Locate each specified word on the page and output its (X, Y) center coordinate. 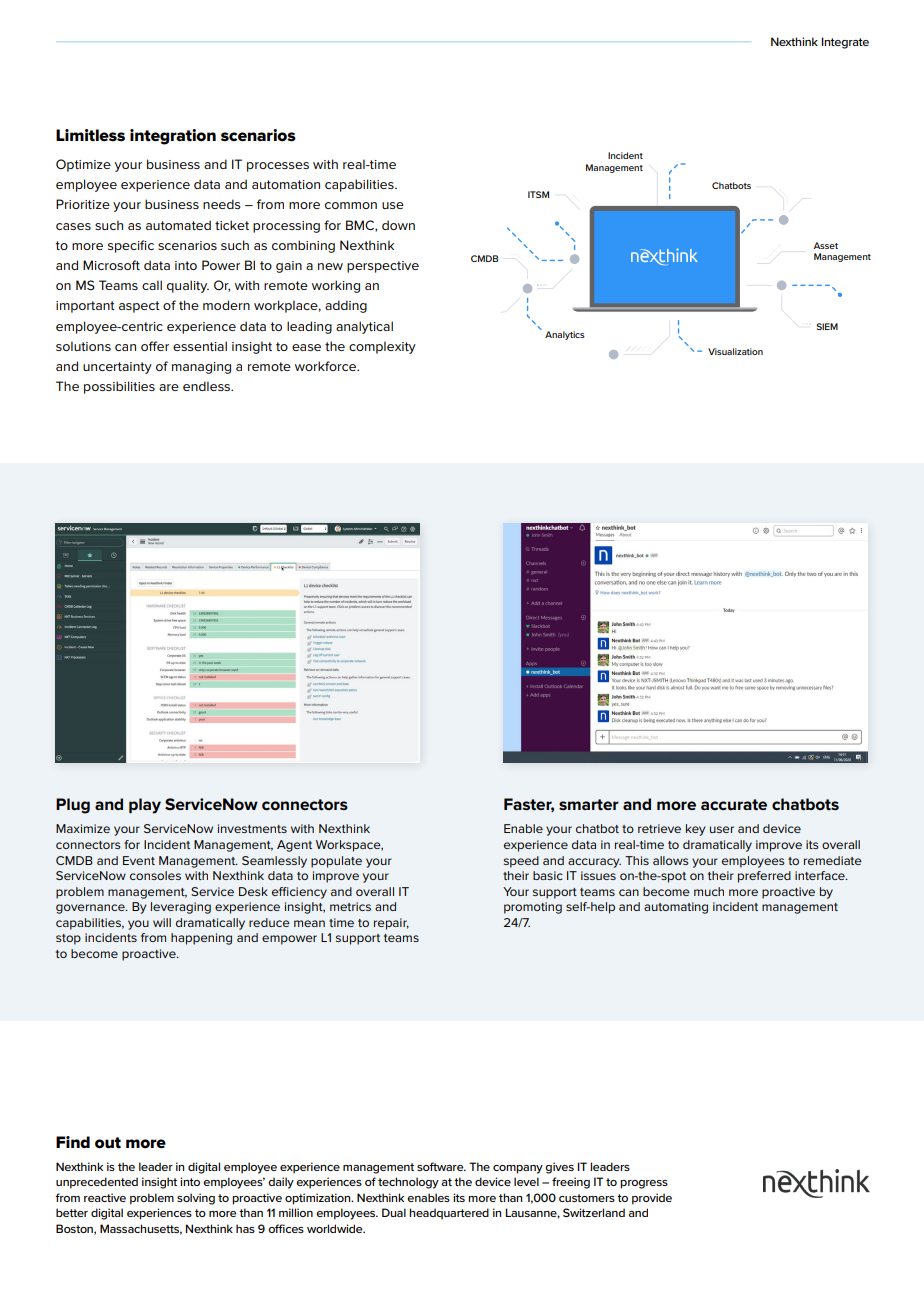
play (145, 806)
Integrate (845, 43)
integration (173, 137)
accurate (734, 804)
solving (196, 1199)
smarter (589, 804)
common (351, 205)
